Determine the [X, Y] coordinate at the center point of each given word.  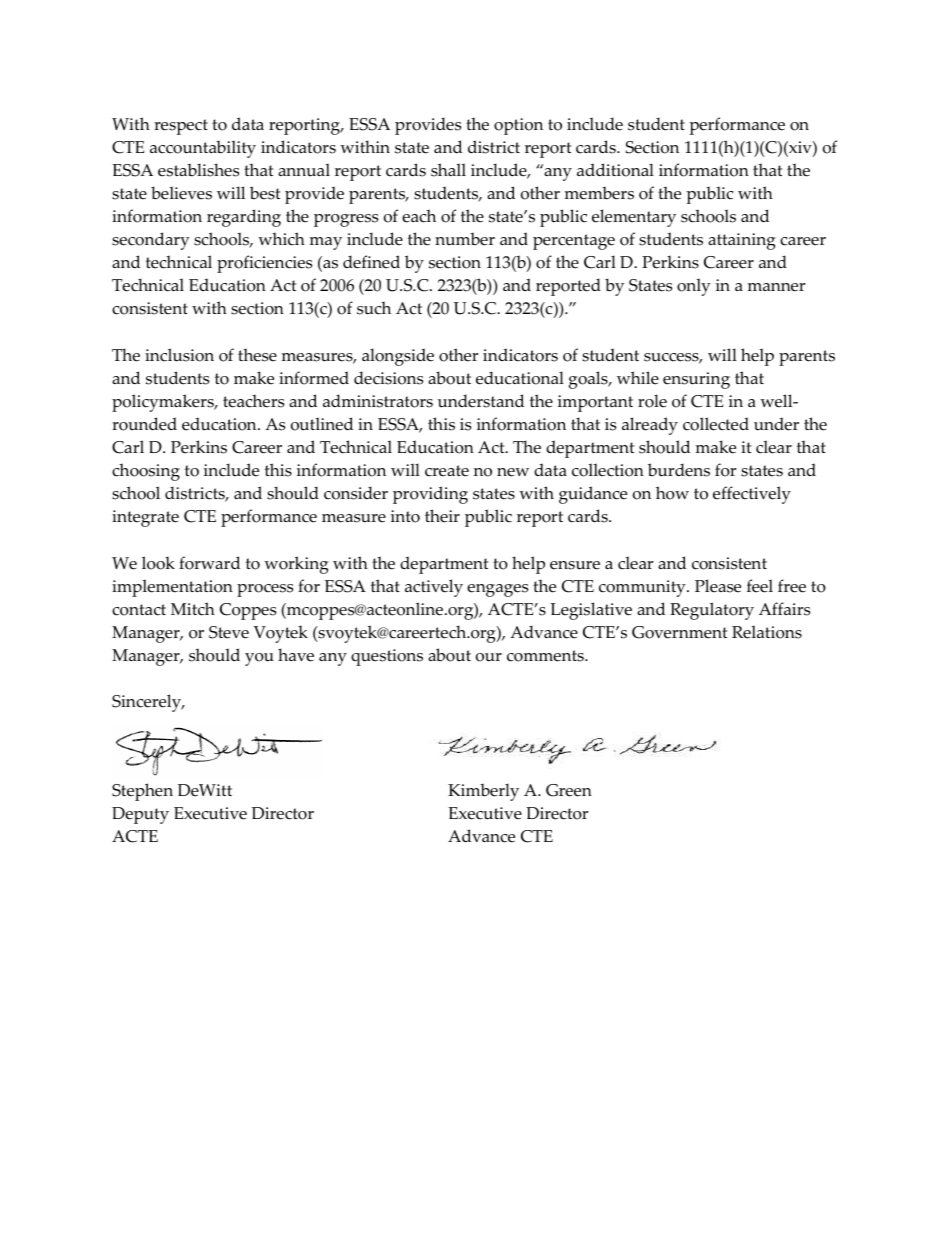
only [694, 287]
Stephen [142, 792]
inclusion [179, 355]
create [447, 471]
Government [679, 632]
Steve [229, 632]
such [374, 308]
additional [615, 170]
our [489, 657]
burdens [679, 470]
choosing [146, 472]
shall [448, 170]
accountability [203, 149]
